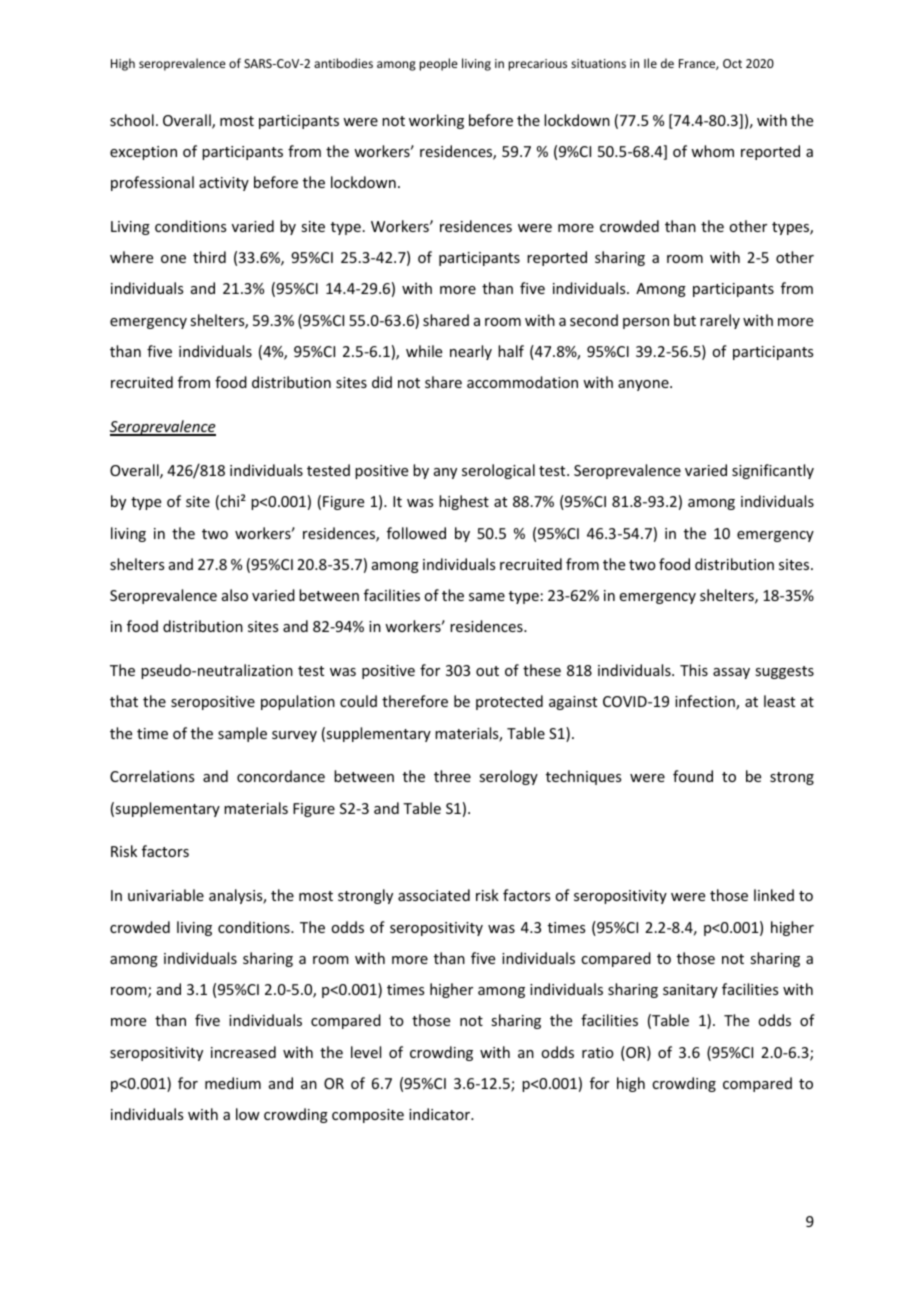  What do you see at coordinates (732, 63) in the screenshot?
I see `Oct` at bounding box center [732, 63].
